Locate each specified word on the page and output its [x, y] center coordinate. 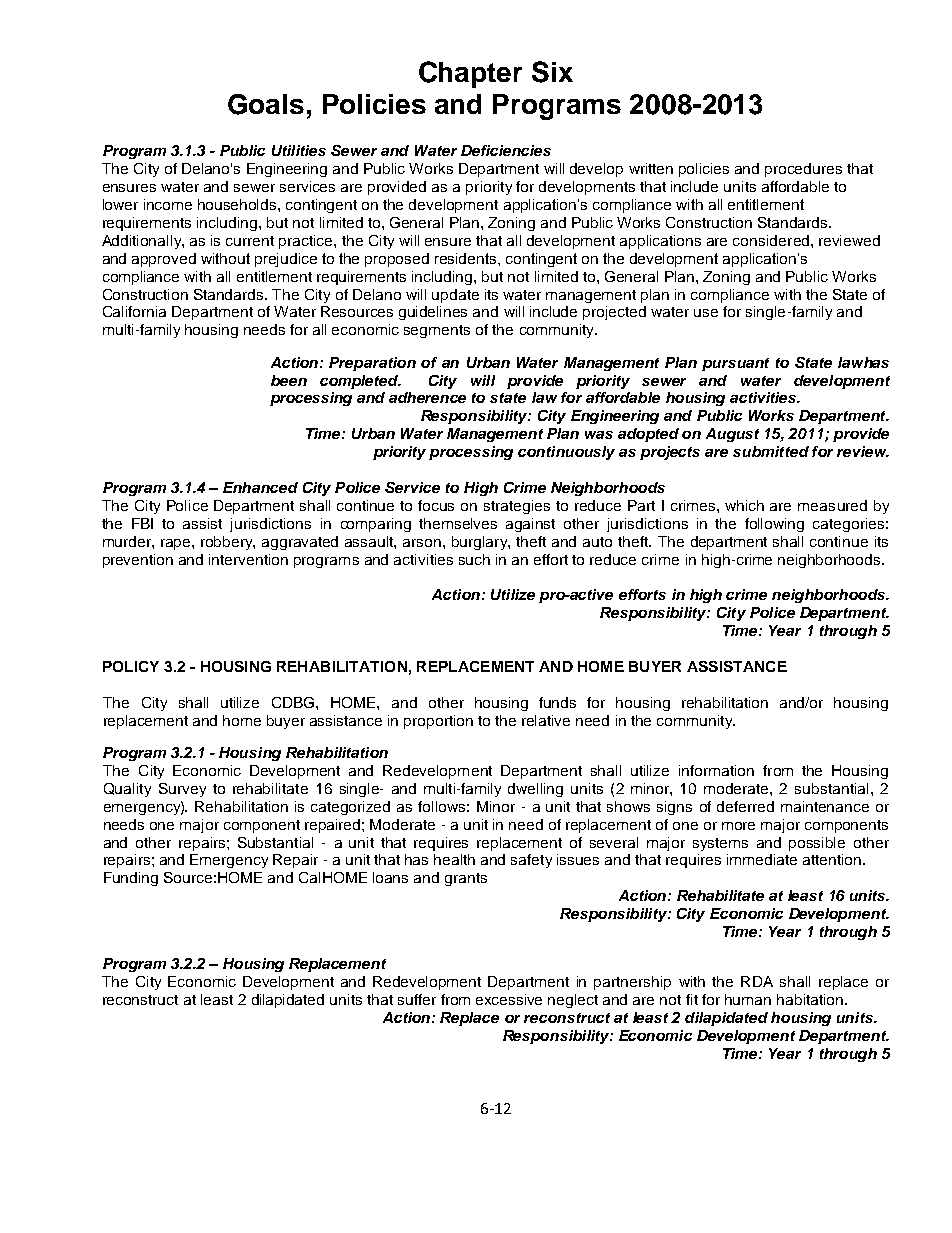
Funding [131, 879]
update [455, 296]
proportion [438, 722]
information [716, 770]
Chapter [470, 74]
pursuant [735, 364]
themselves [458, 523]
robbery [228, 543]
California [134, 311]
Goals [266, 104]
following [774, 525]
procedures [803, 170]
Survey [182, 790]
